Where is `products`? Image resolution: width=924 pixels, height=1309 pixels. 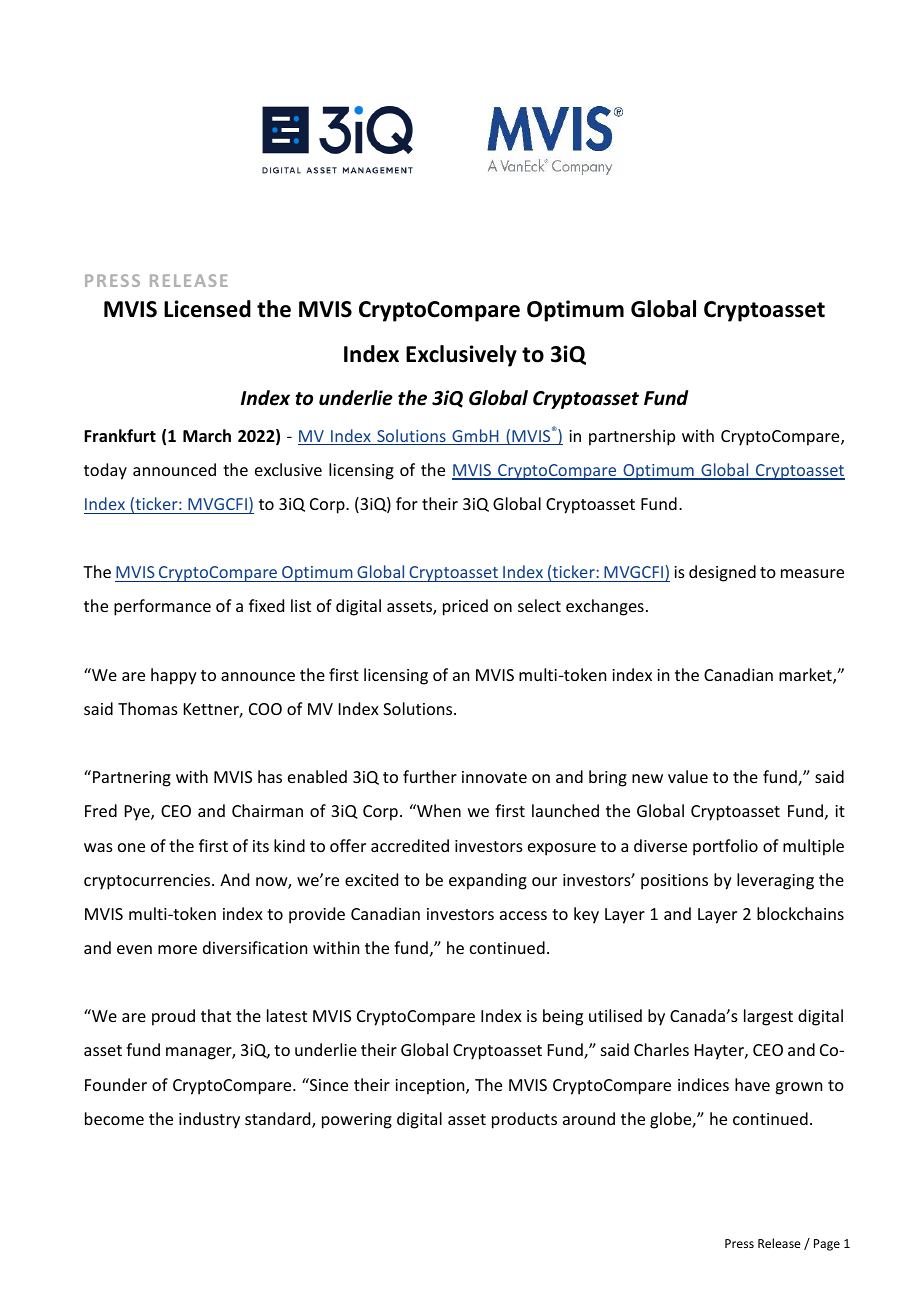 products is located at coordinates (524, 1120).
